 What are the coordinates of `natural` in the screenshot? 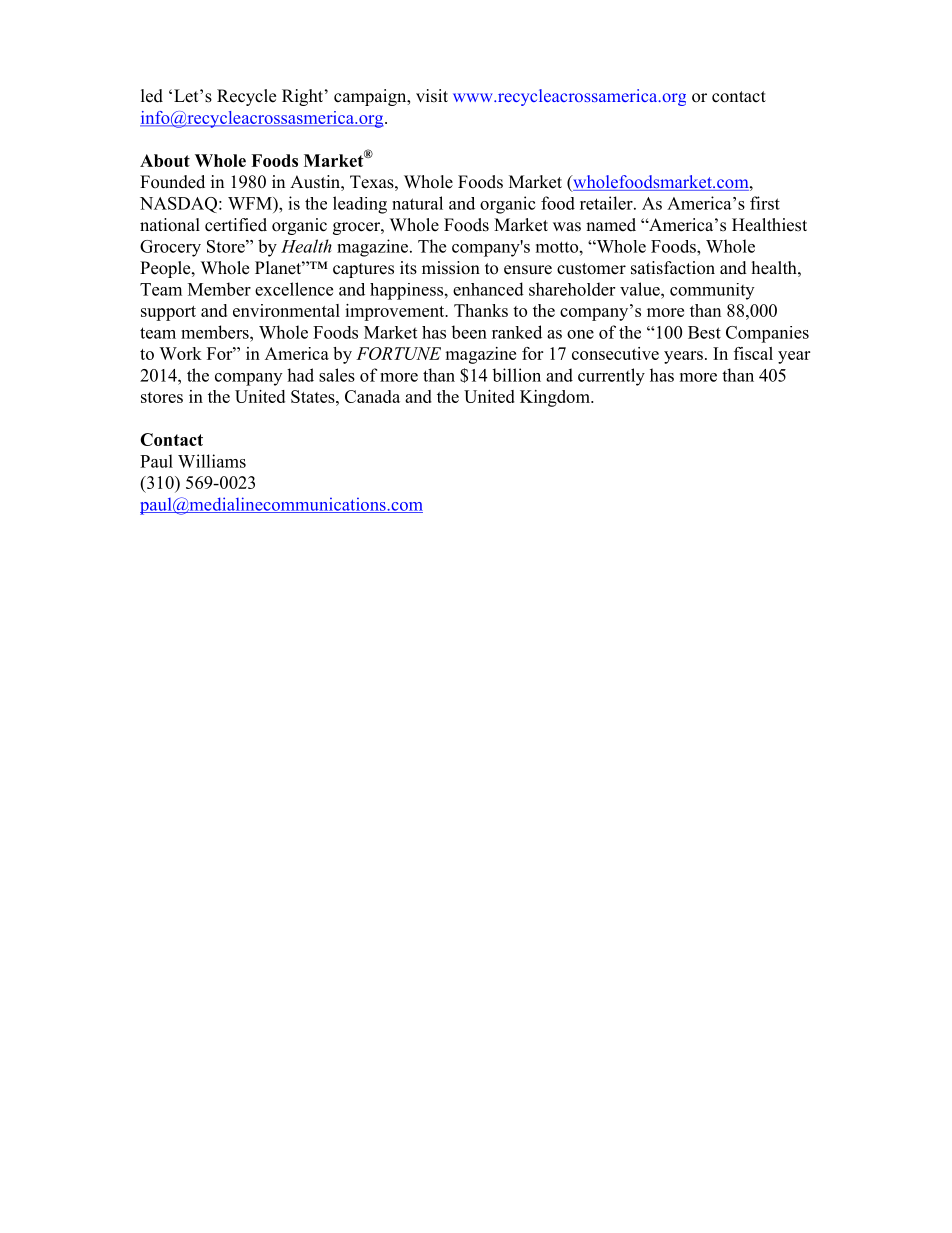 It's located at (417, 203).
